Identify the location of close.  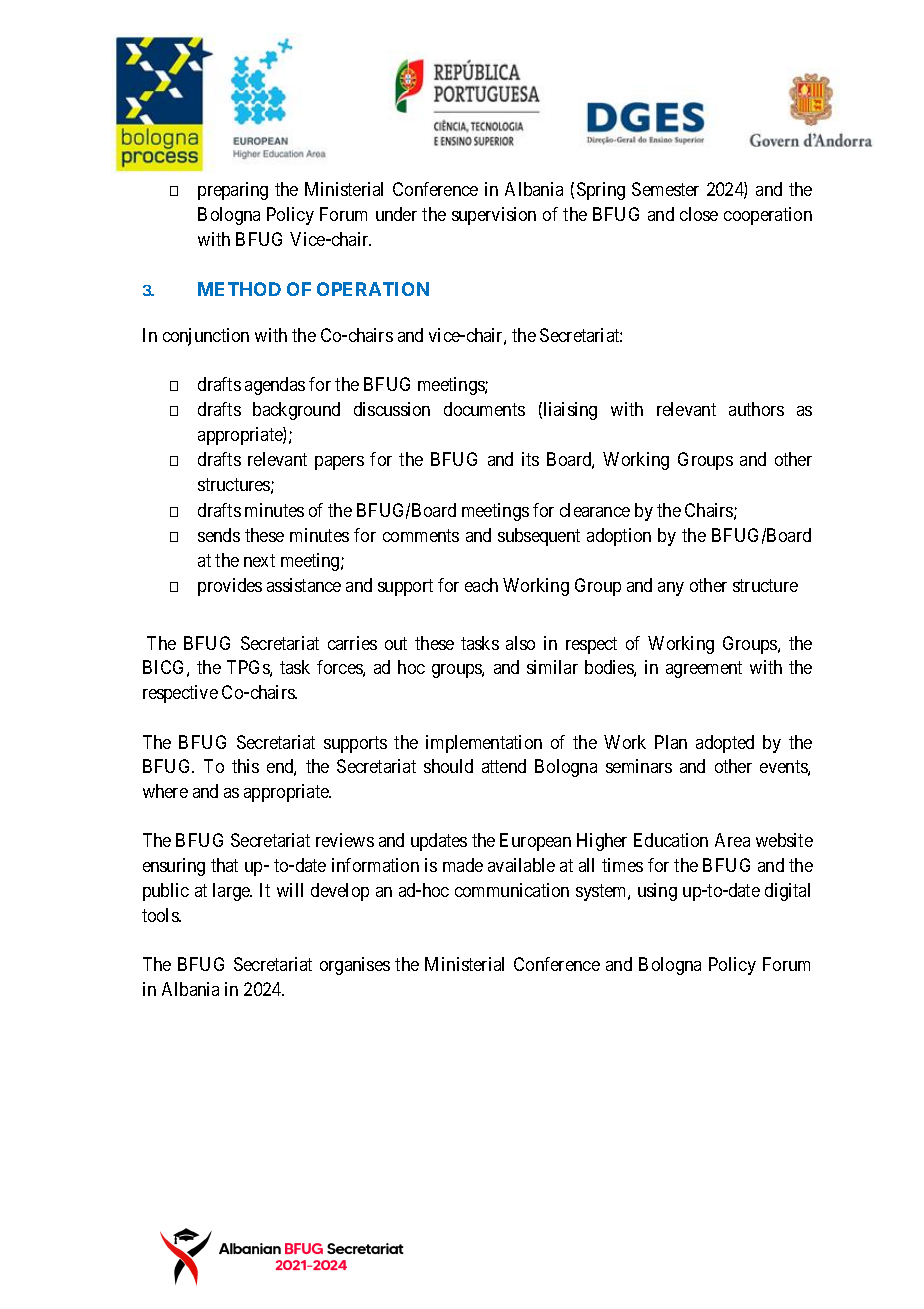
(699, 214).
